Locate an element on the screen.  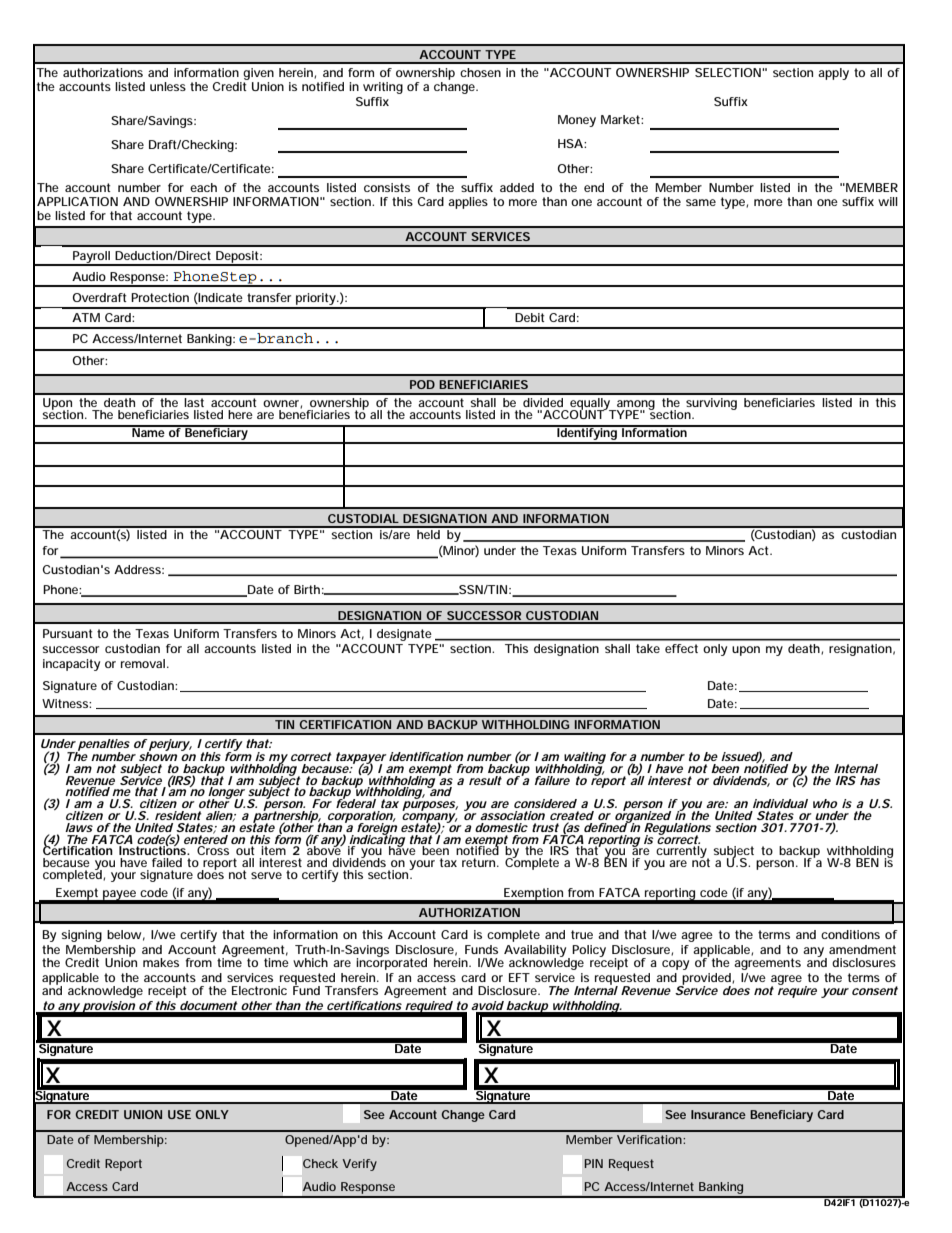
Protection is located at coordinates (160, 297).
